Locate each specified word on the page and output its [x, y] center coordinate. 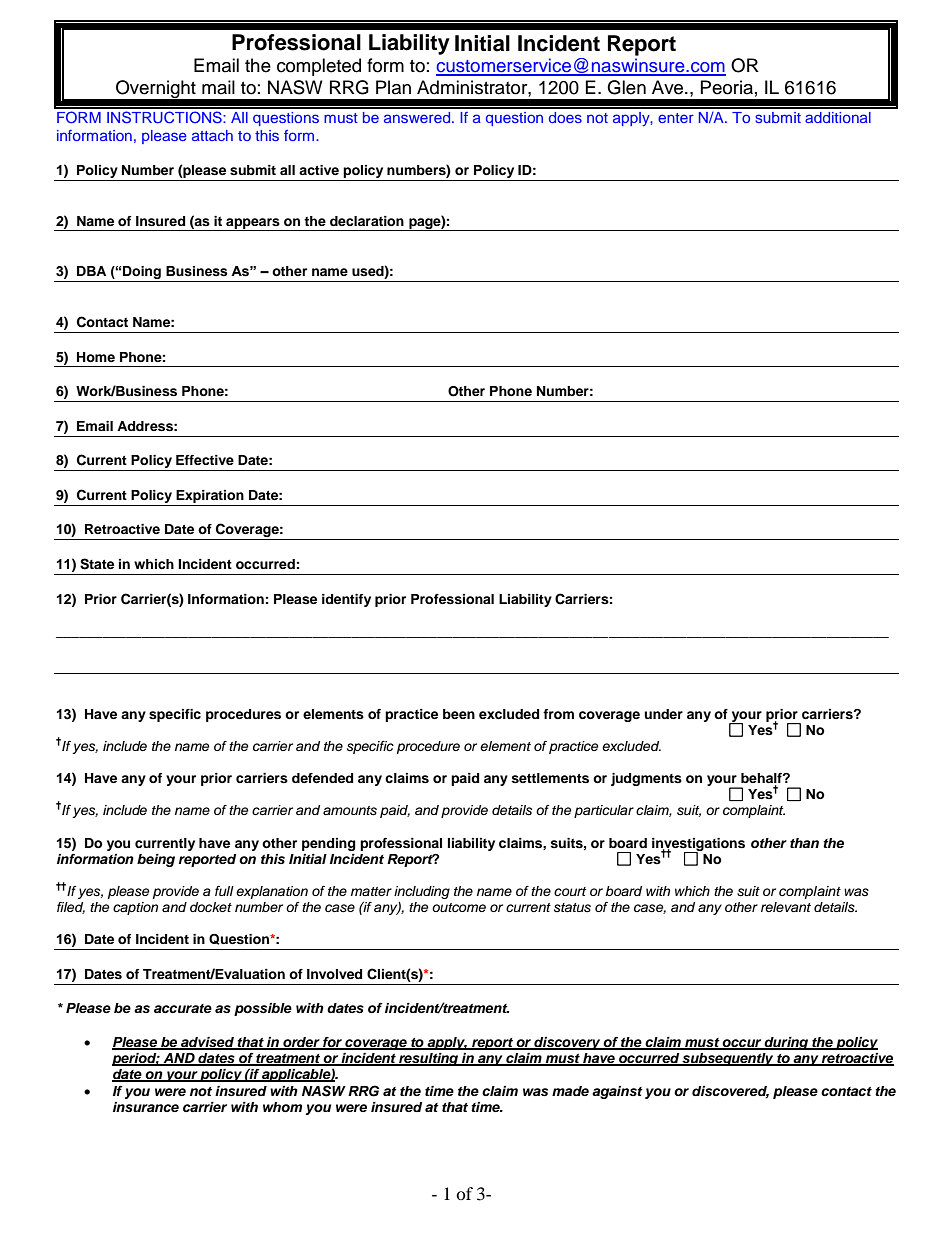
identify [346, 600]
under [663, 714]
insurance [146, 1107]
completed [319, 67]
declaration [367, 221]
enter [676, 118]
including [422, 892]
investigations [698, 845]
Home [96, 357]
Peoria [727, 87]
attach [212, 135]
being [156, 860]
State [97, 564]
